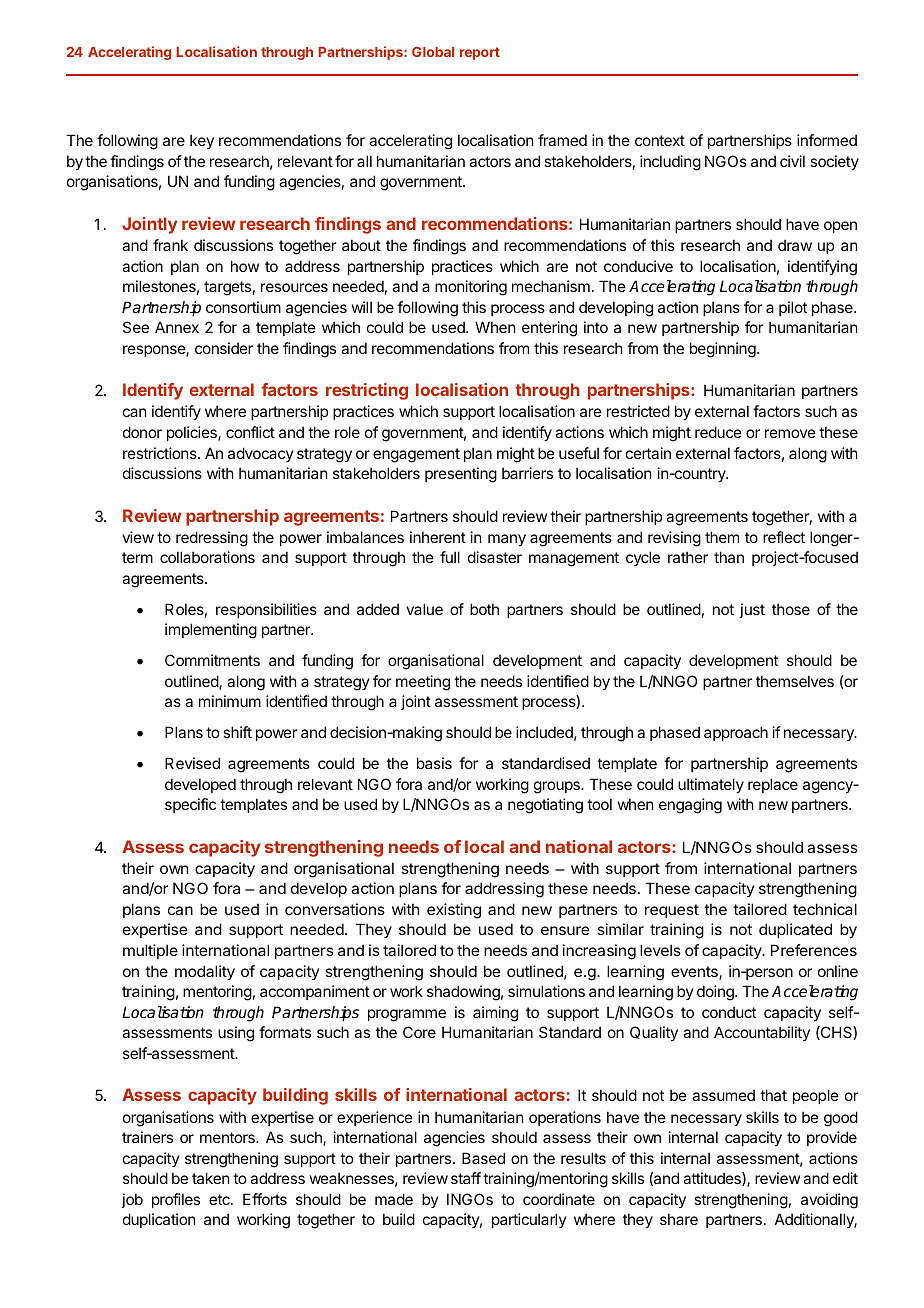 Image resolution: width=924 pixels, height=1308 pixels. Describe the element at coordinates (480, 53) in the document. I see `report` at that location.
